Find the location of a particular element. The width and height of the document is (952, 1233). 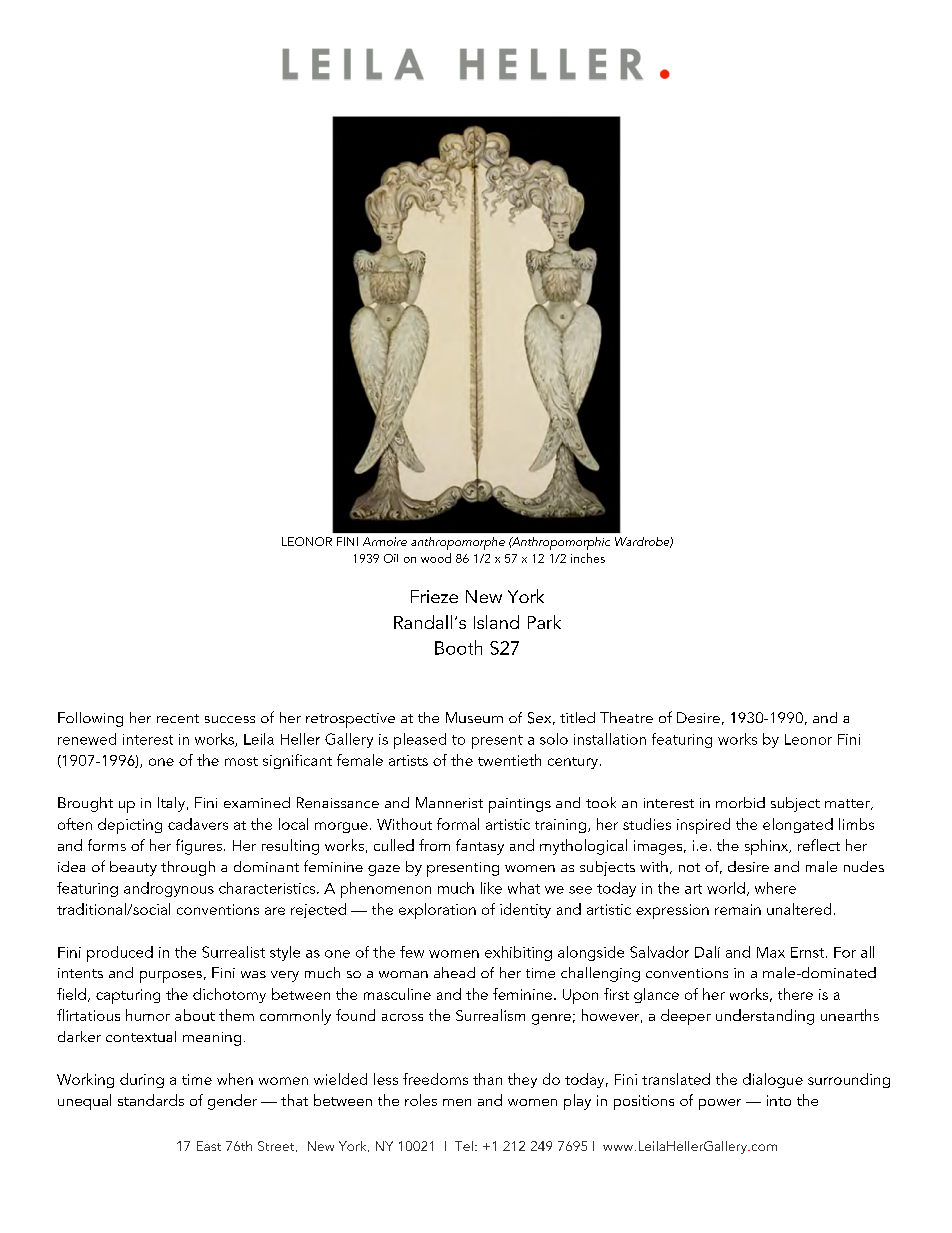

wood is located at coordinates (436, 558).
